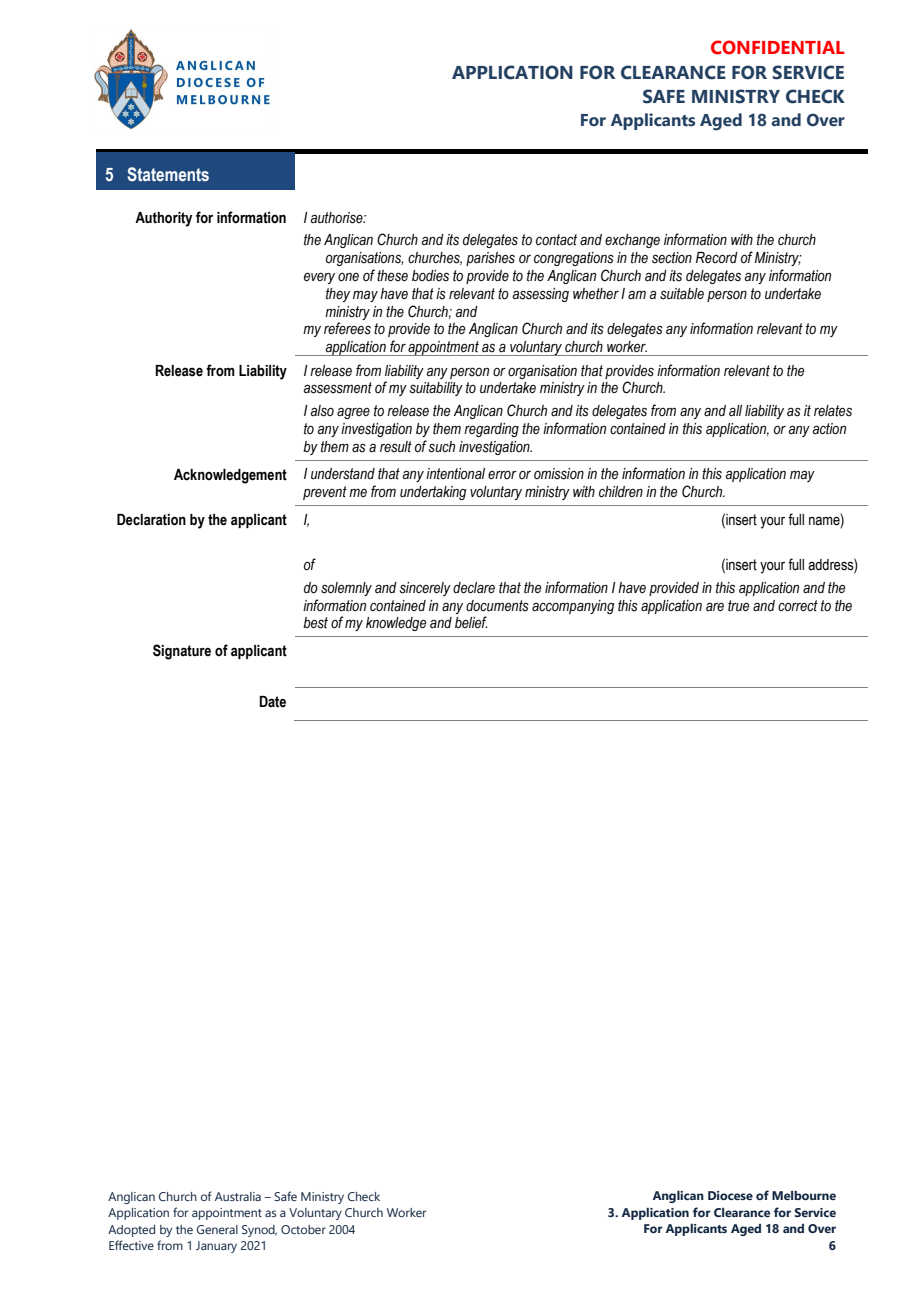 Image resolution: width=924 pixels, height=1309 pixels. I want to click on suitability, so click(436, 389).
